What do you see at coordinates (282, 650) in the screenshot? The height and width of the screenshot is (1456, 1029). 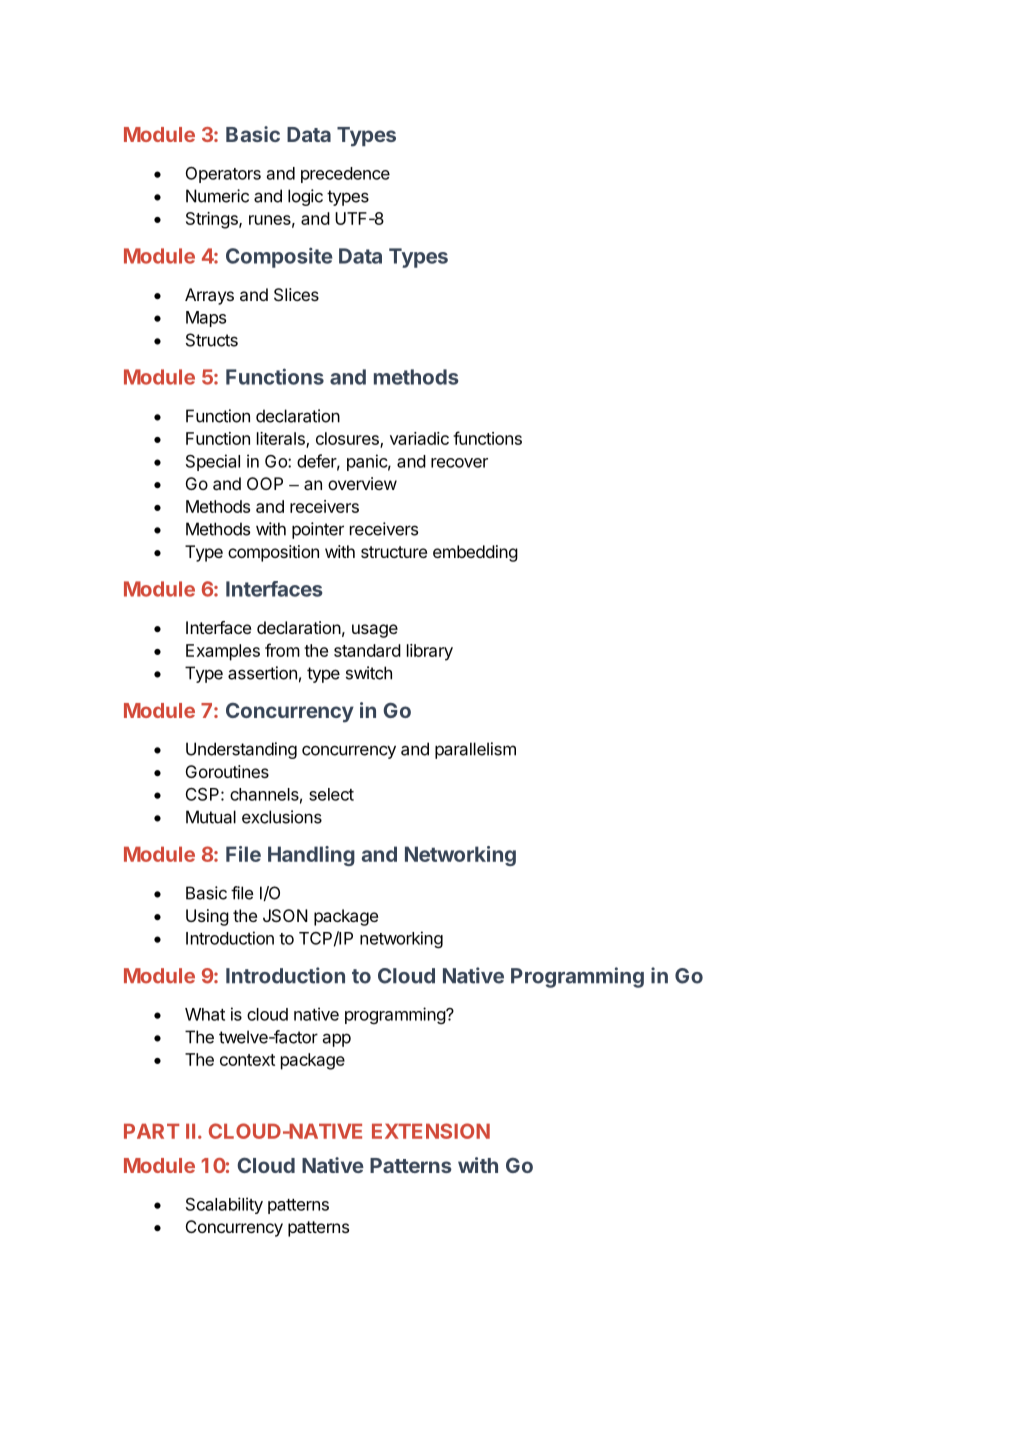 I see `from` at bounding box center [282, 650].
